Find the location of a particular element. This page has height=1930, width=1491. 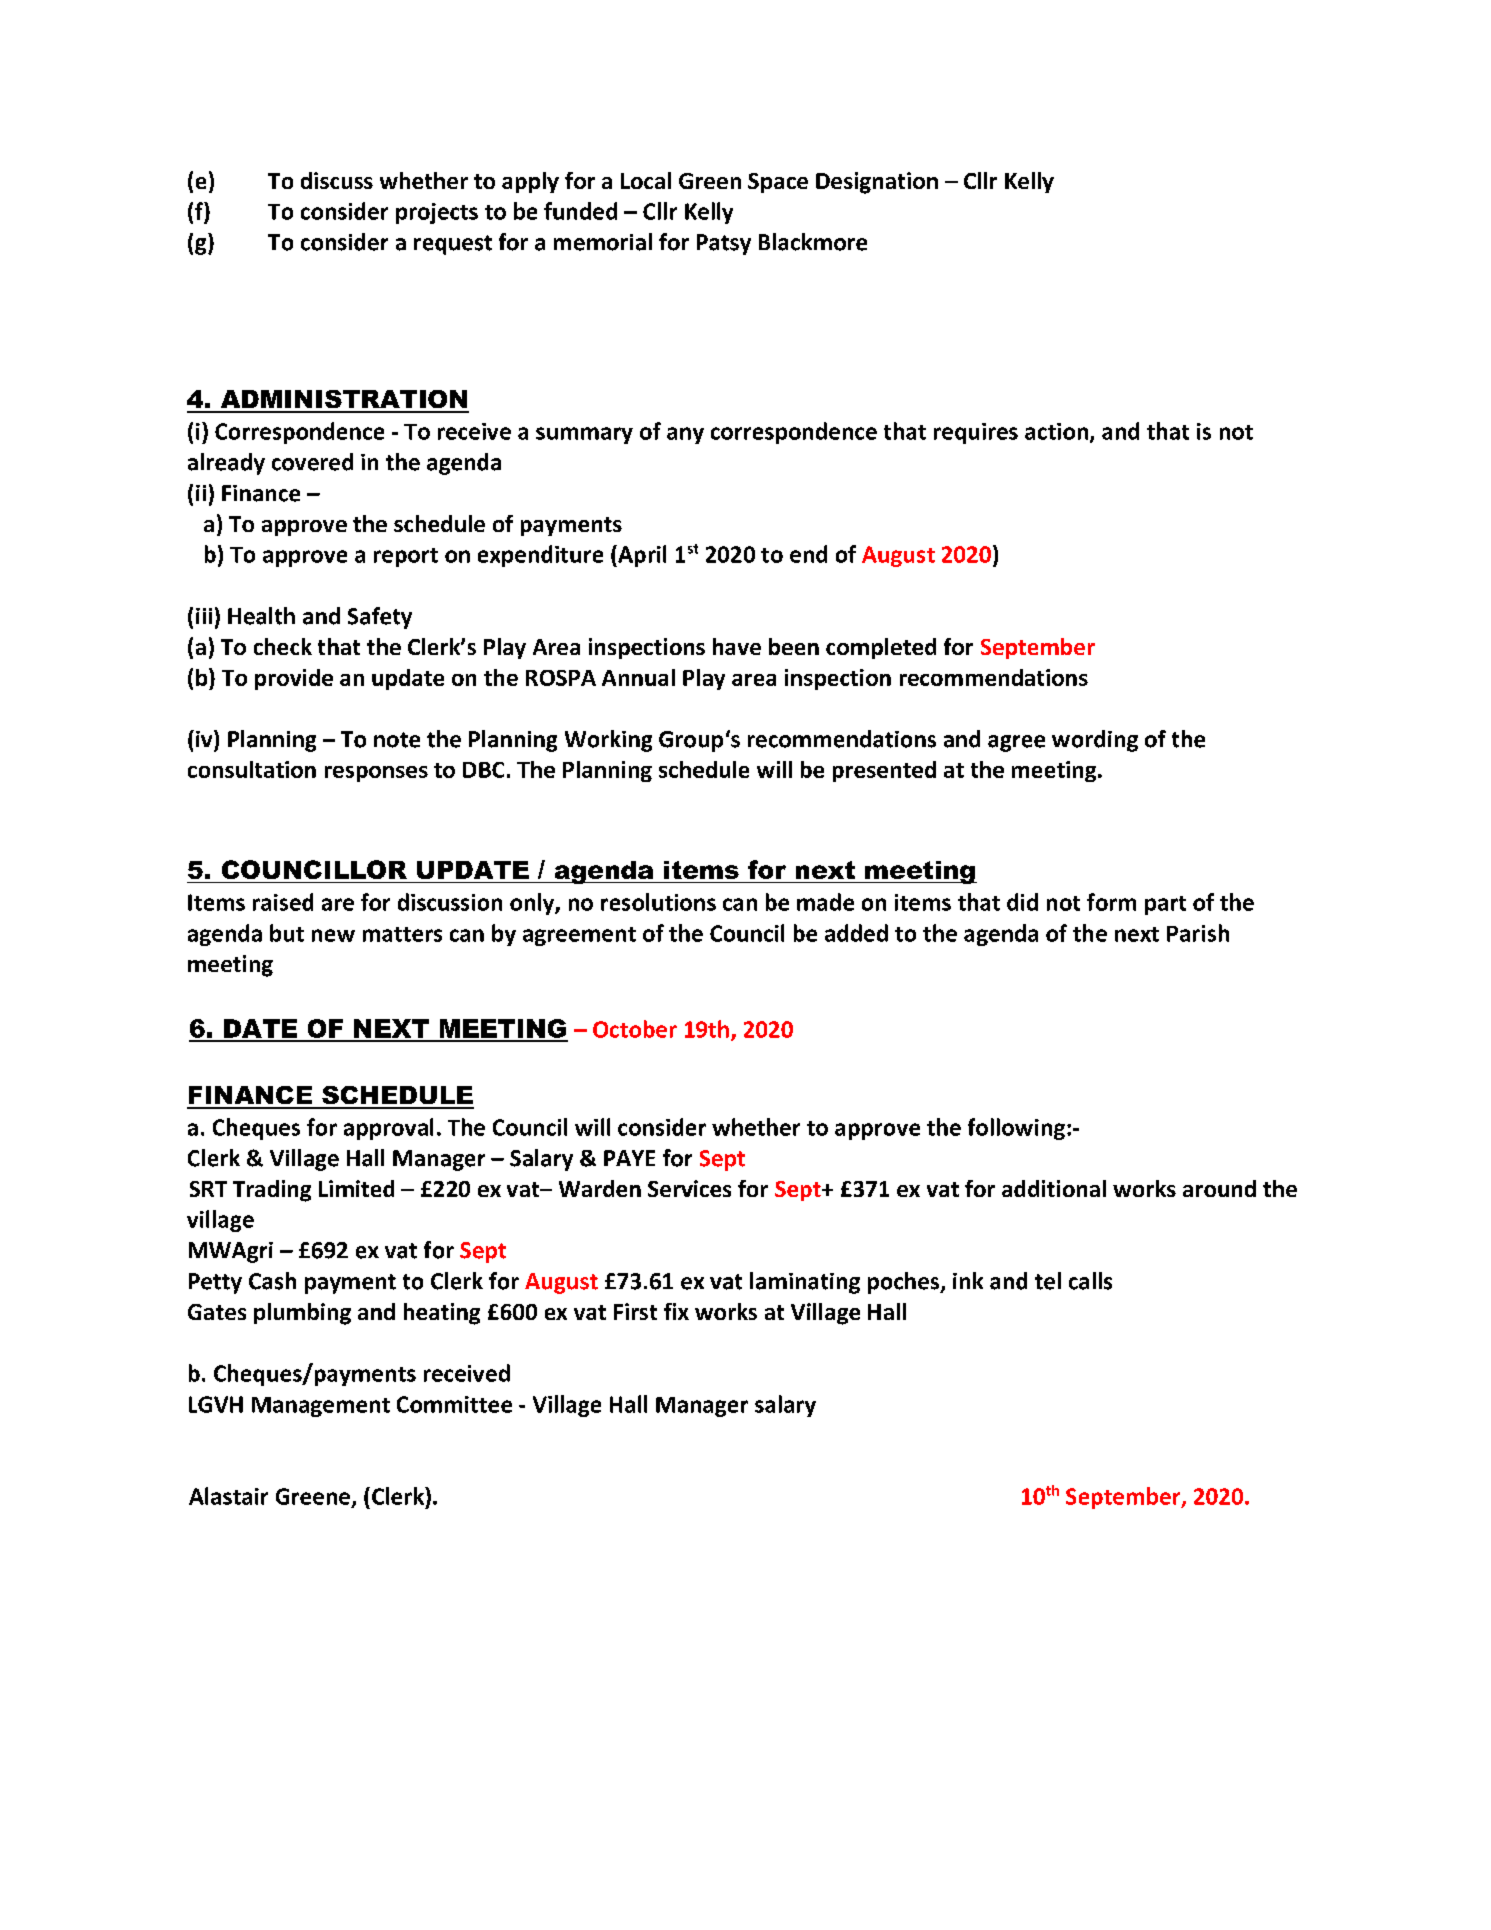

Patsy is located at coordinates (724, 244).
